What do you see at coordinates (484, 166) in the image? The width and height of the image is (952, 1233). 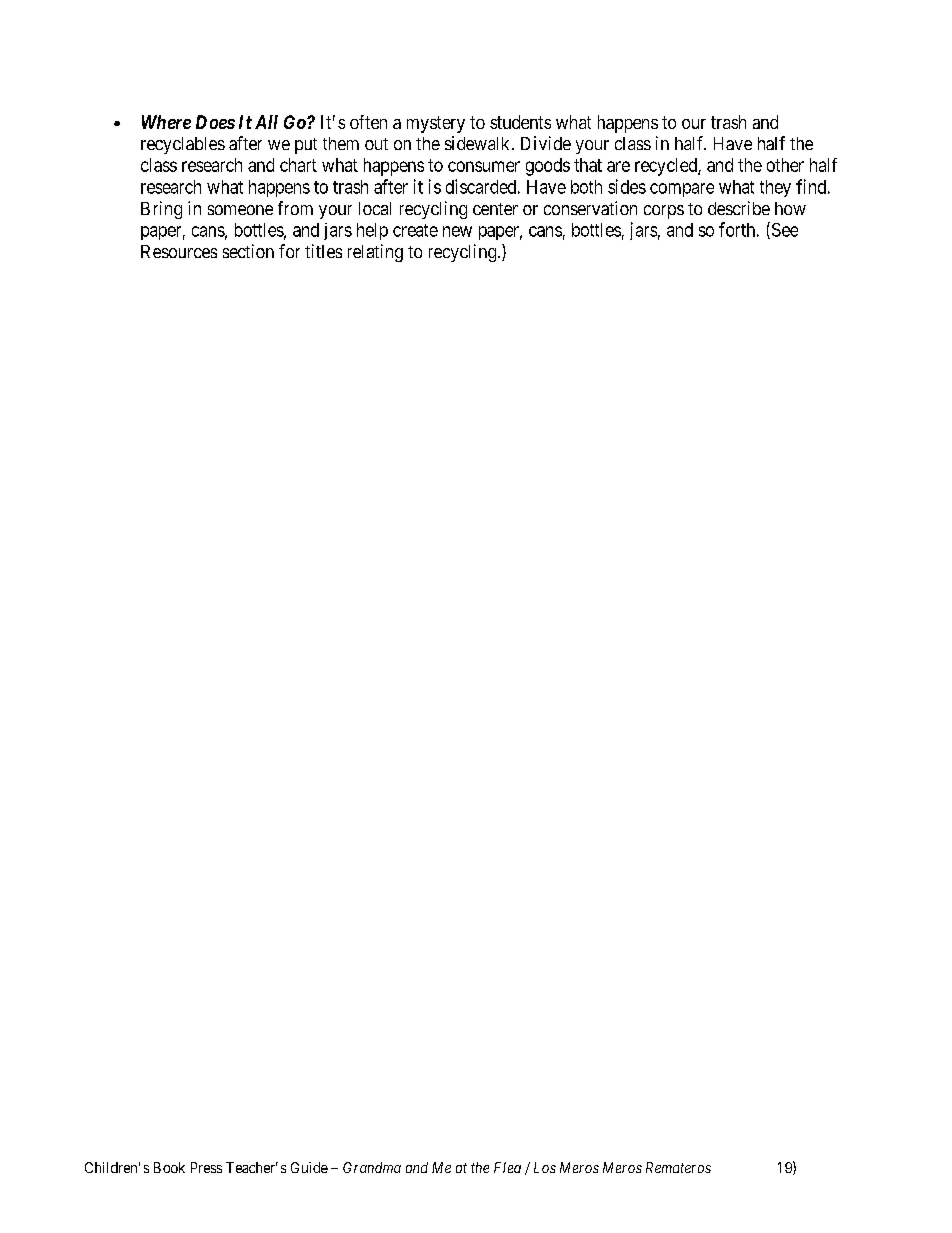 I see `consumer` at bounding box center [484, 166].
